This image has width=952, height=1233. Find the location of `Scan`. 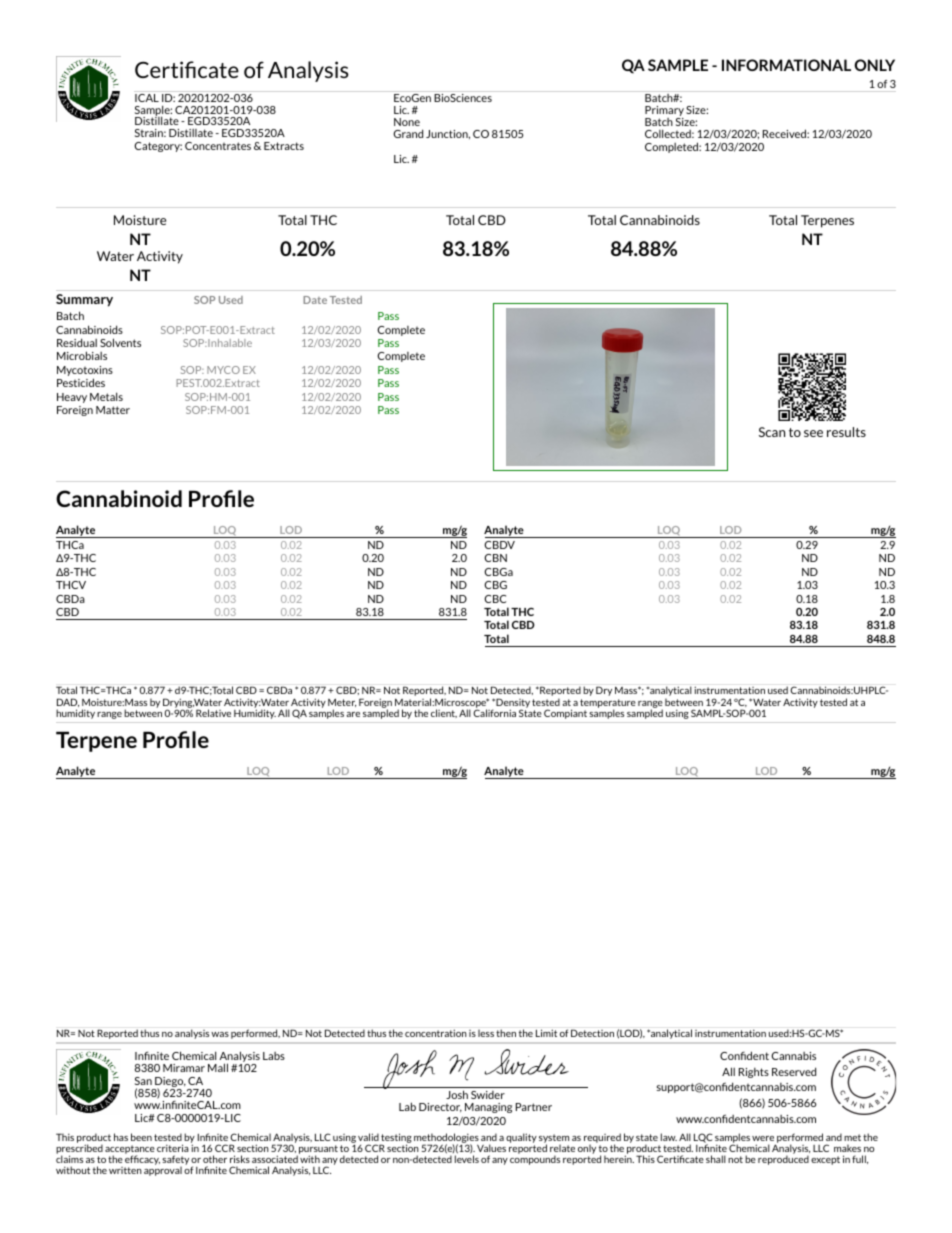

Scan is located at coordinates (772, 432).
